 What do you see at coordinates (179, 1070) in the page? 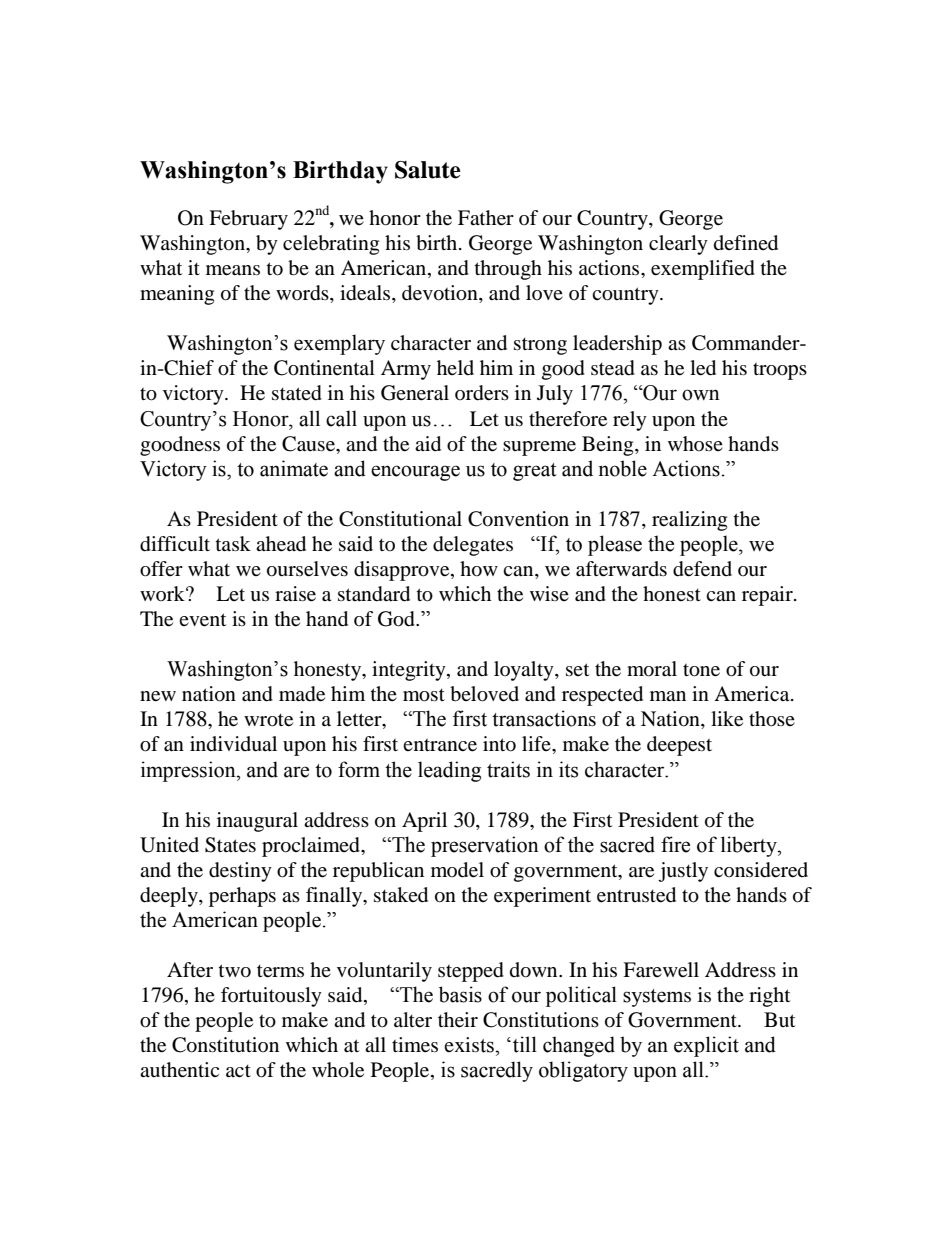
I see `authentic` at bounding box center [179, 1070].
